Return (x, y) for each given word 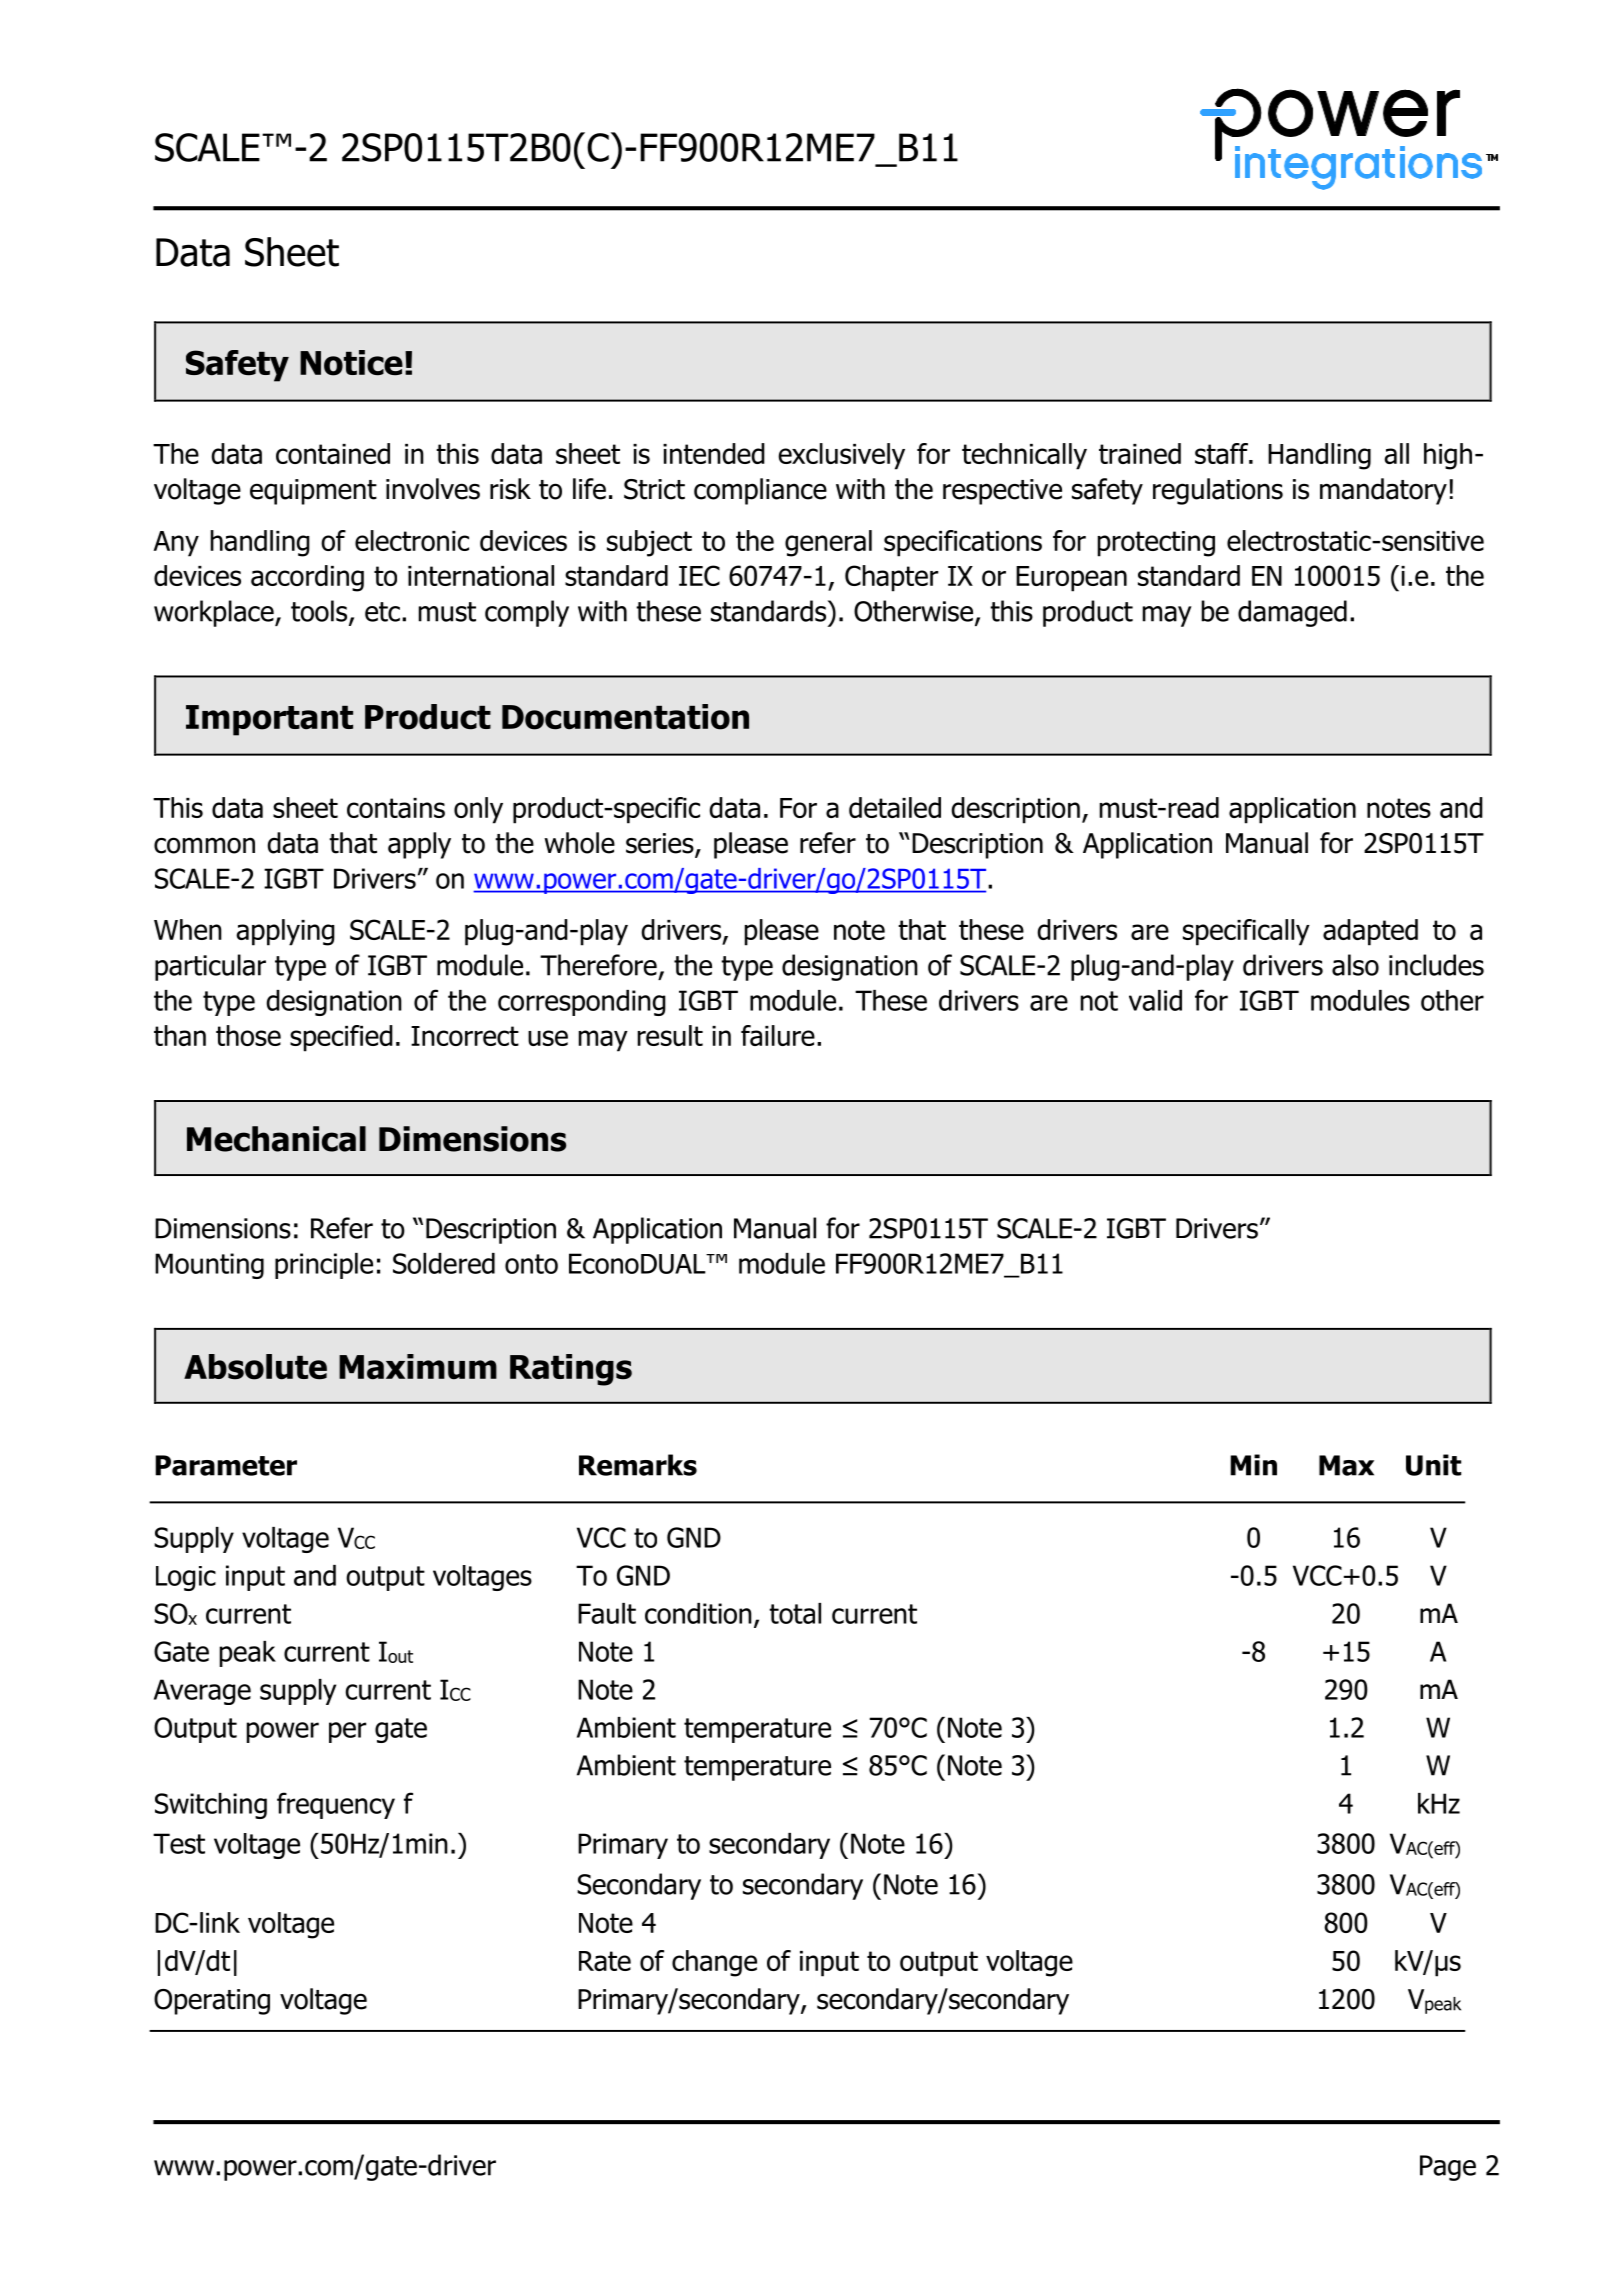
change (714, 1963)
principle (324, 1266)
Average (202, 1692)
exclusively (841, 456)
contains (396, 808)
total (795, 1613)
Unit (1433, 1465)
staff (1223, 453)
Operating (212, 2002)
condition (698, 1613)
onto (531, 1264)
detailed (895, 807)
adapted (1370, 932)
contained (333, 453)
